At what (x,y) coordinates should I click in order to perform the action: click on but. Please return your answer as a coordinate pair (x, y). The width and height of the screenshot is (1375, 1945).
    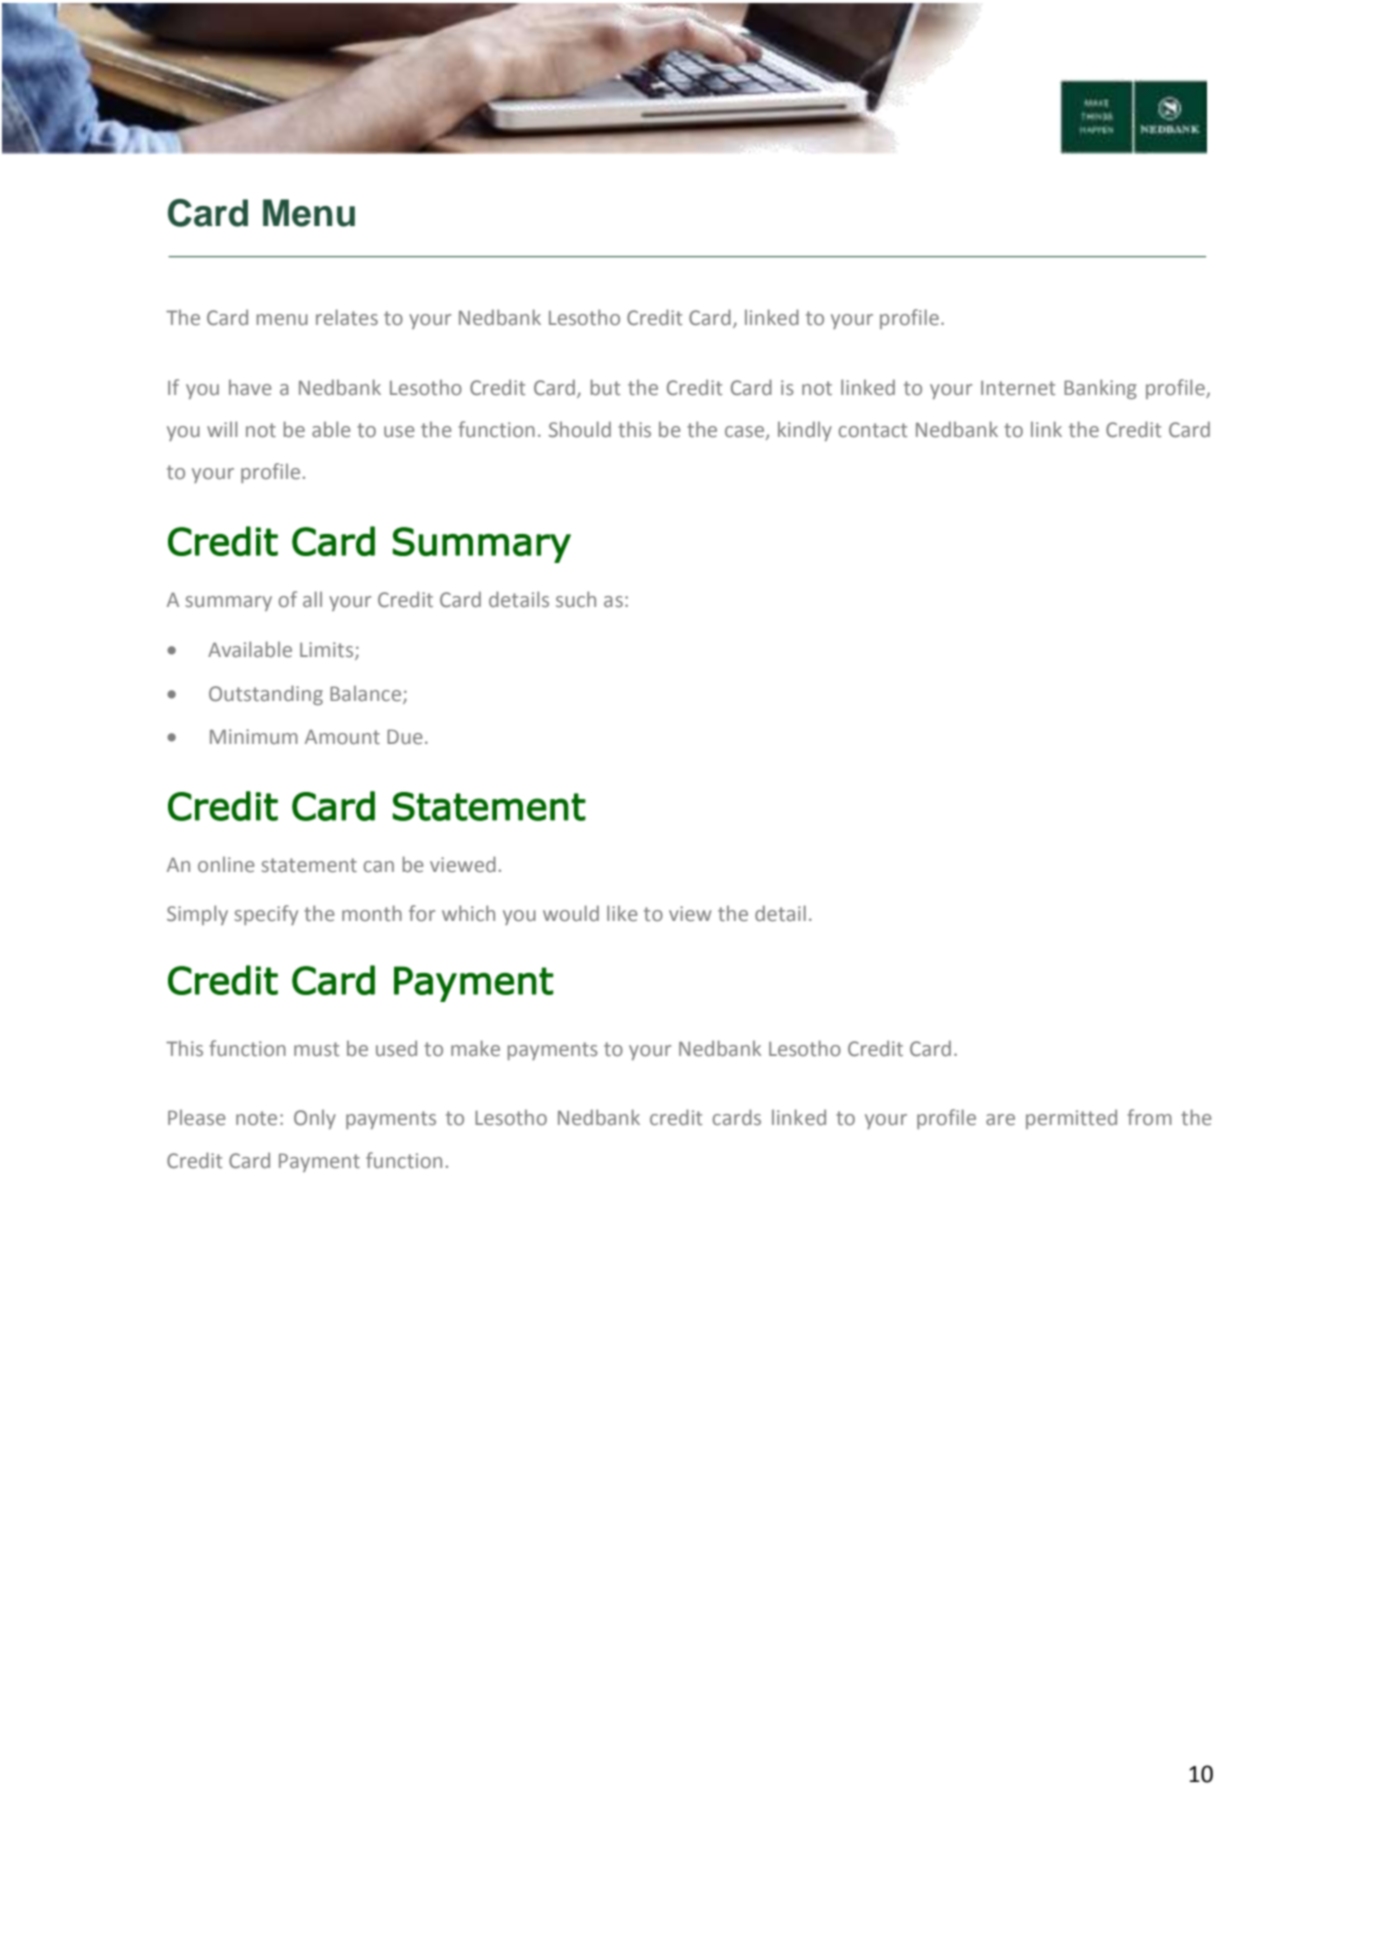
    Looking at the image, I should click on (605, 387).
